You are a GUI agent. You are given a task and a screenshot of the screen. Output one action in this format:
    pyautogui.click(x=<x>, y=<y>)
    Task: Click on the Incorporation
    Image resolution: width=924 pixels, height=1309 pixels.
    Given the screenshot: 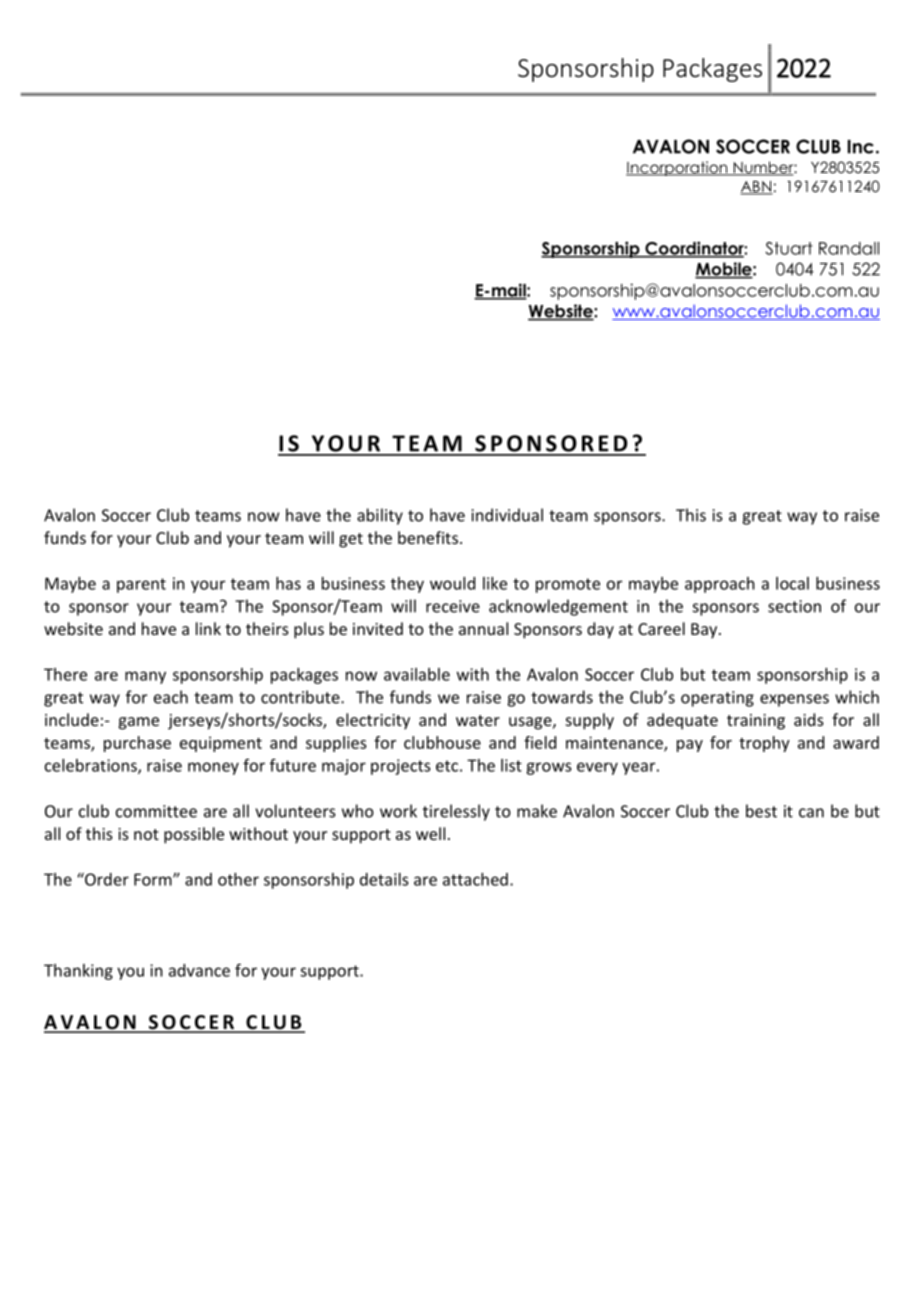 What is the action you would take?
    pyautogui.click(x=678, y=168)
